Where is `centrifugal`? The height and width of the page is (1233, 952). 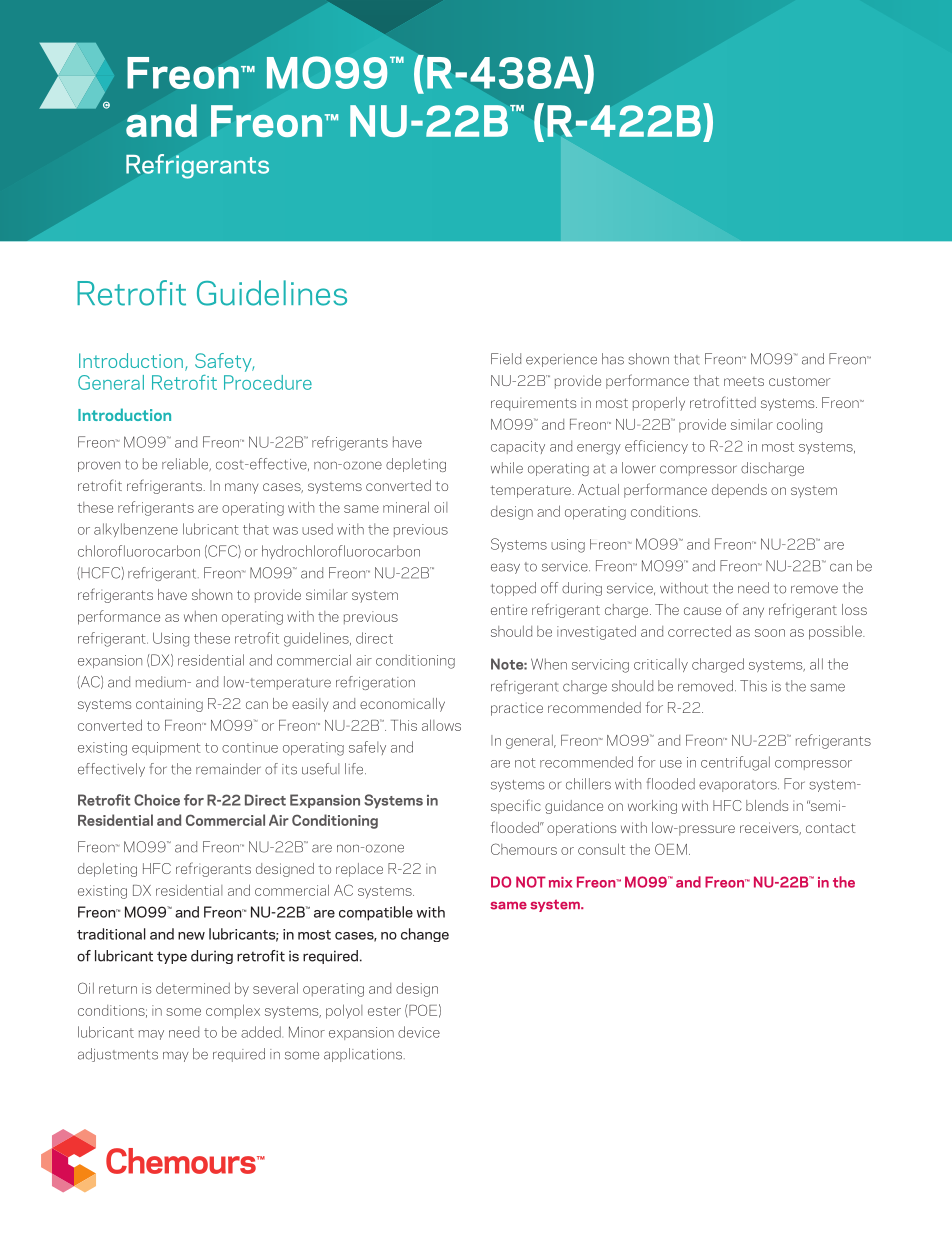 centrifugal is located at coordinates (735, 763).
